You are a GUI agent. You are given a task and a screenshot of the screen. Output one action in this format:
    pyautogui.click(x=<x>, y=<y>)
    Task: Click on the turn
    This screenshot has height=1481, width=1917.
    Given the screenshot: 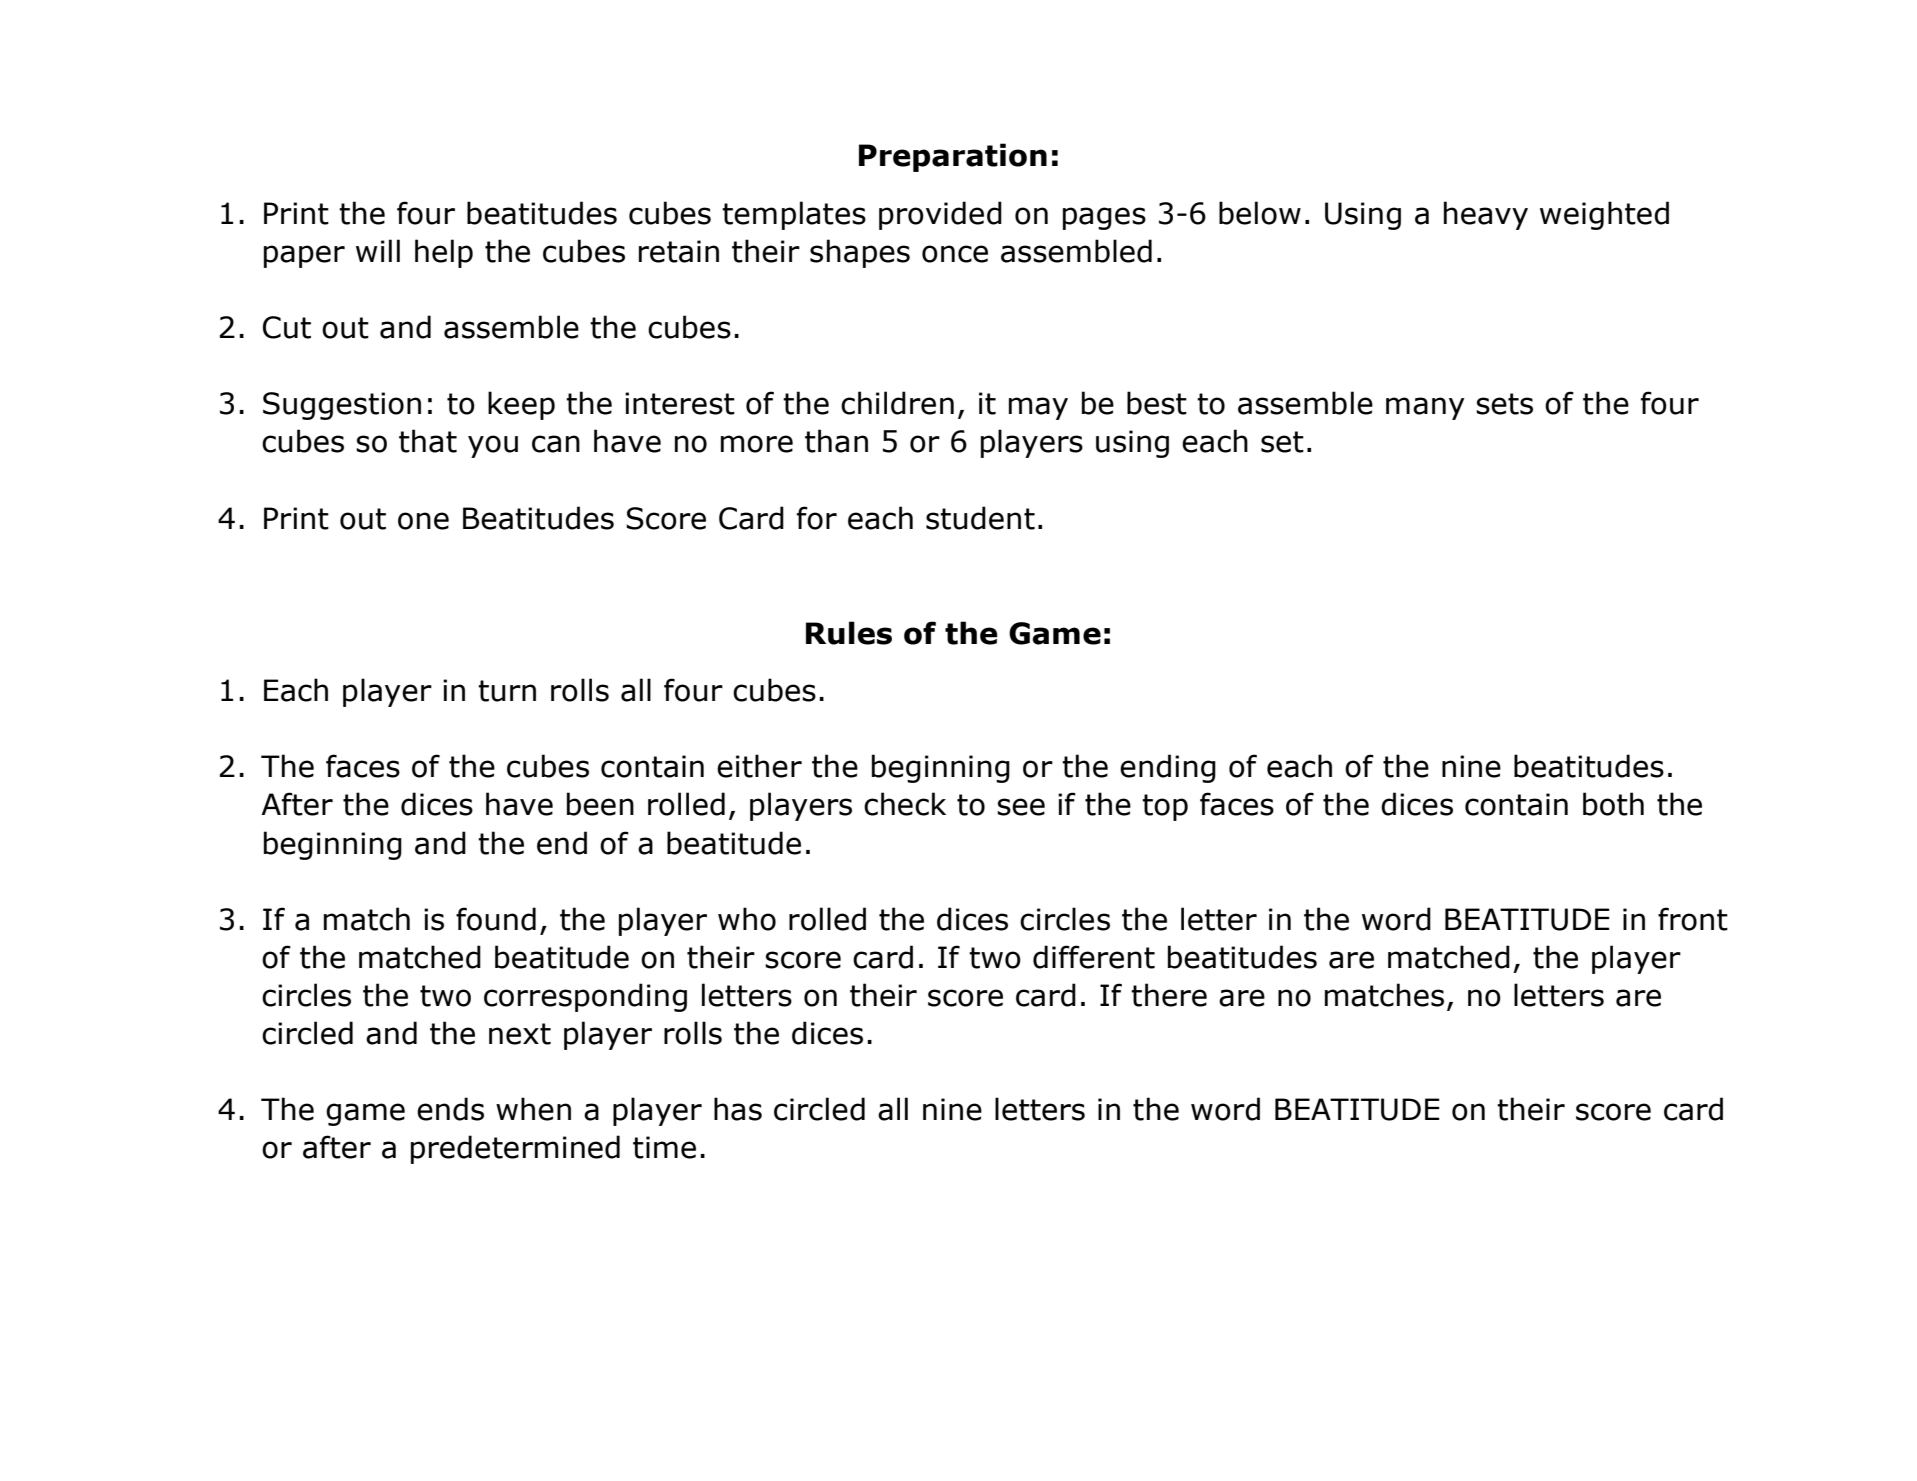 What is the action you would take?
    pyautogui.click(x=507, y=691)
